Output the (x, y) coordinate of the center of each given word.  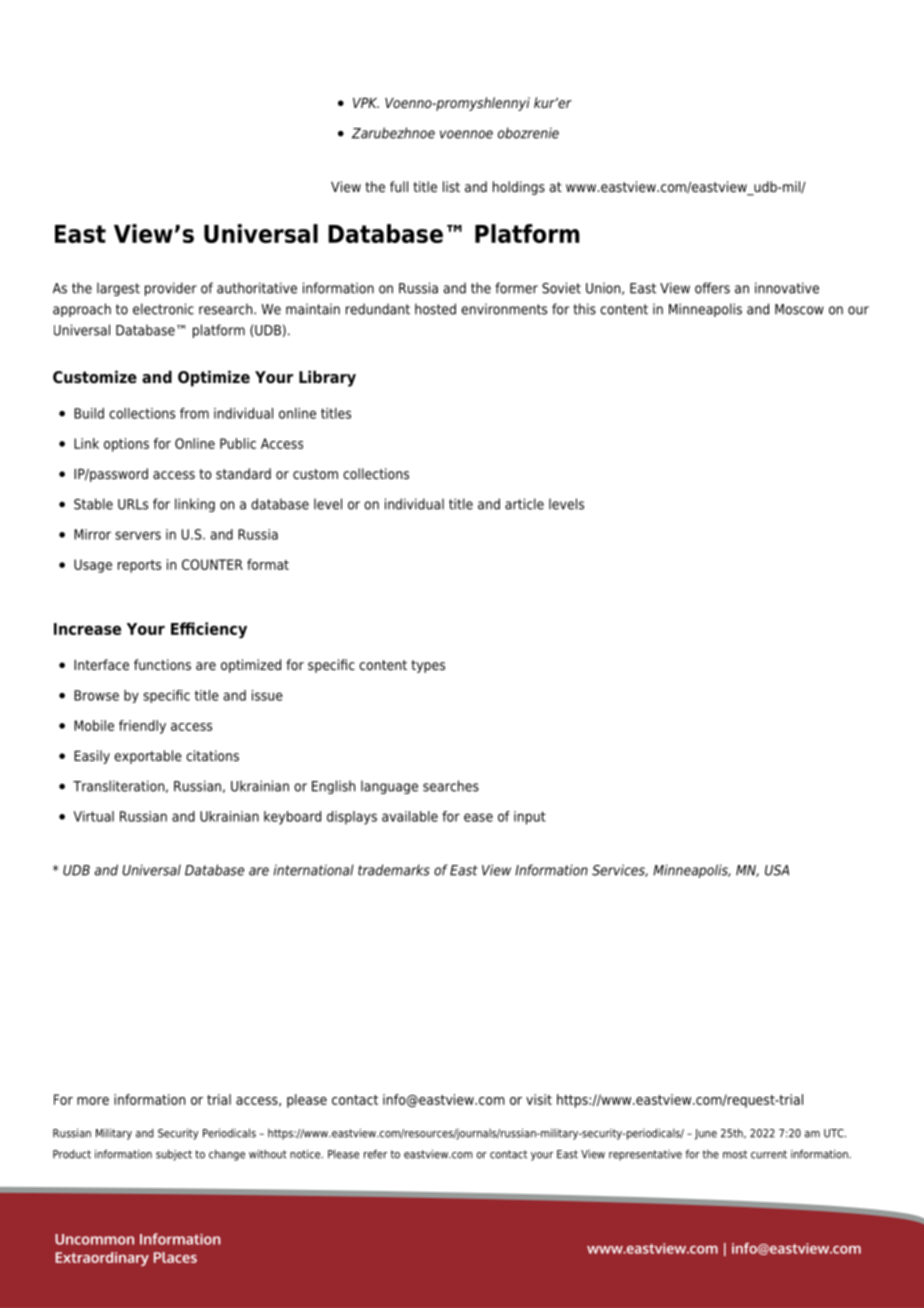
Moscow (799, 309)
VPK (366, 103)
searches (451, 786)
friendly (142, 727)
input (530, 818)
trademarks (394, 870)
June (706, 1134)
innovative (787, 288)
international (314, 870)
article (524, 504)
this (584, 309)
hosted (435, 309)
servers (138, 535)
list (451, 186)
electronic (163, 309)
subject (174, 1155)
